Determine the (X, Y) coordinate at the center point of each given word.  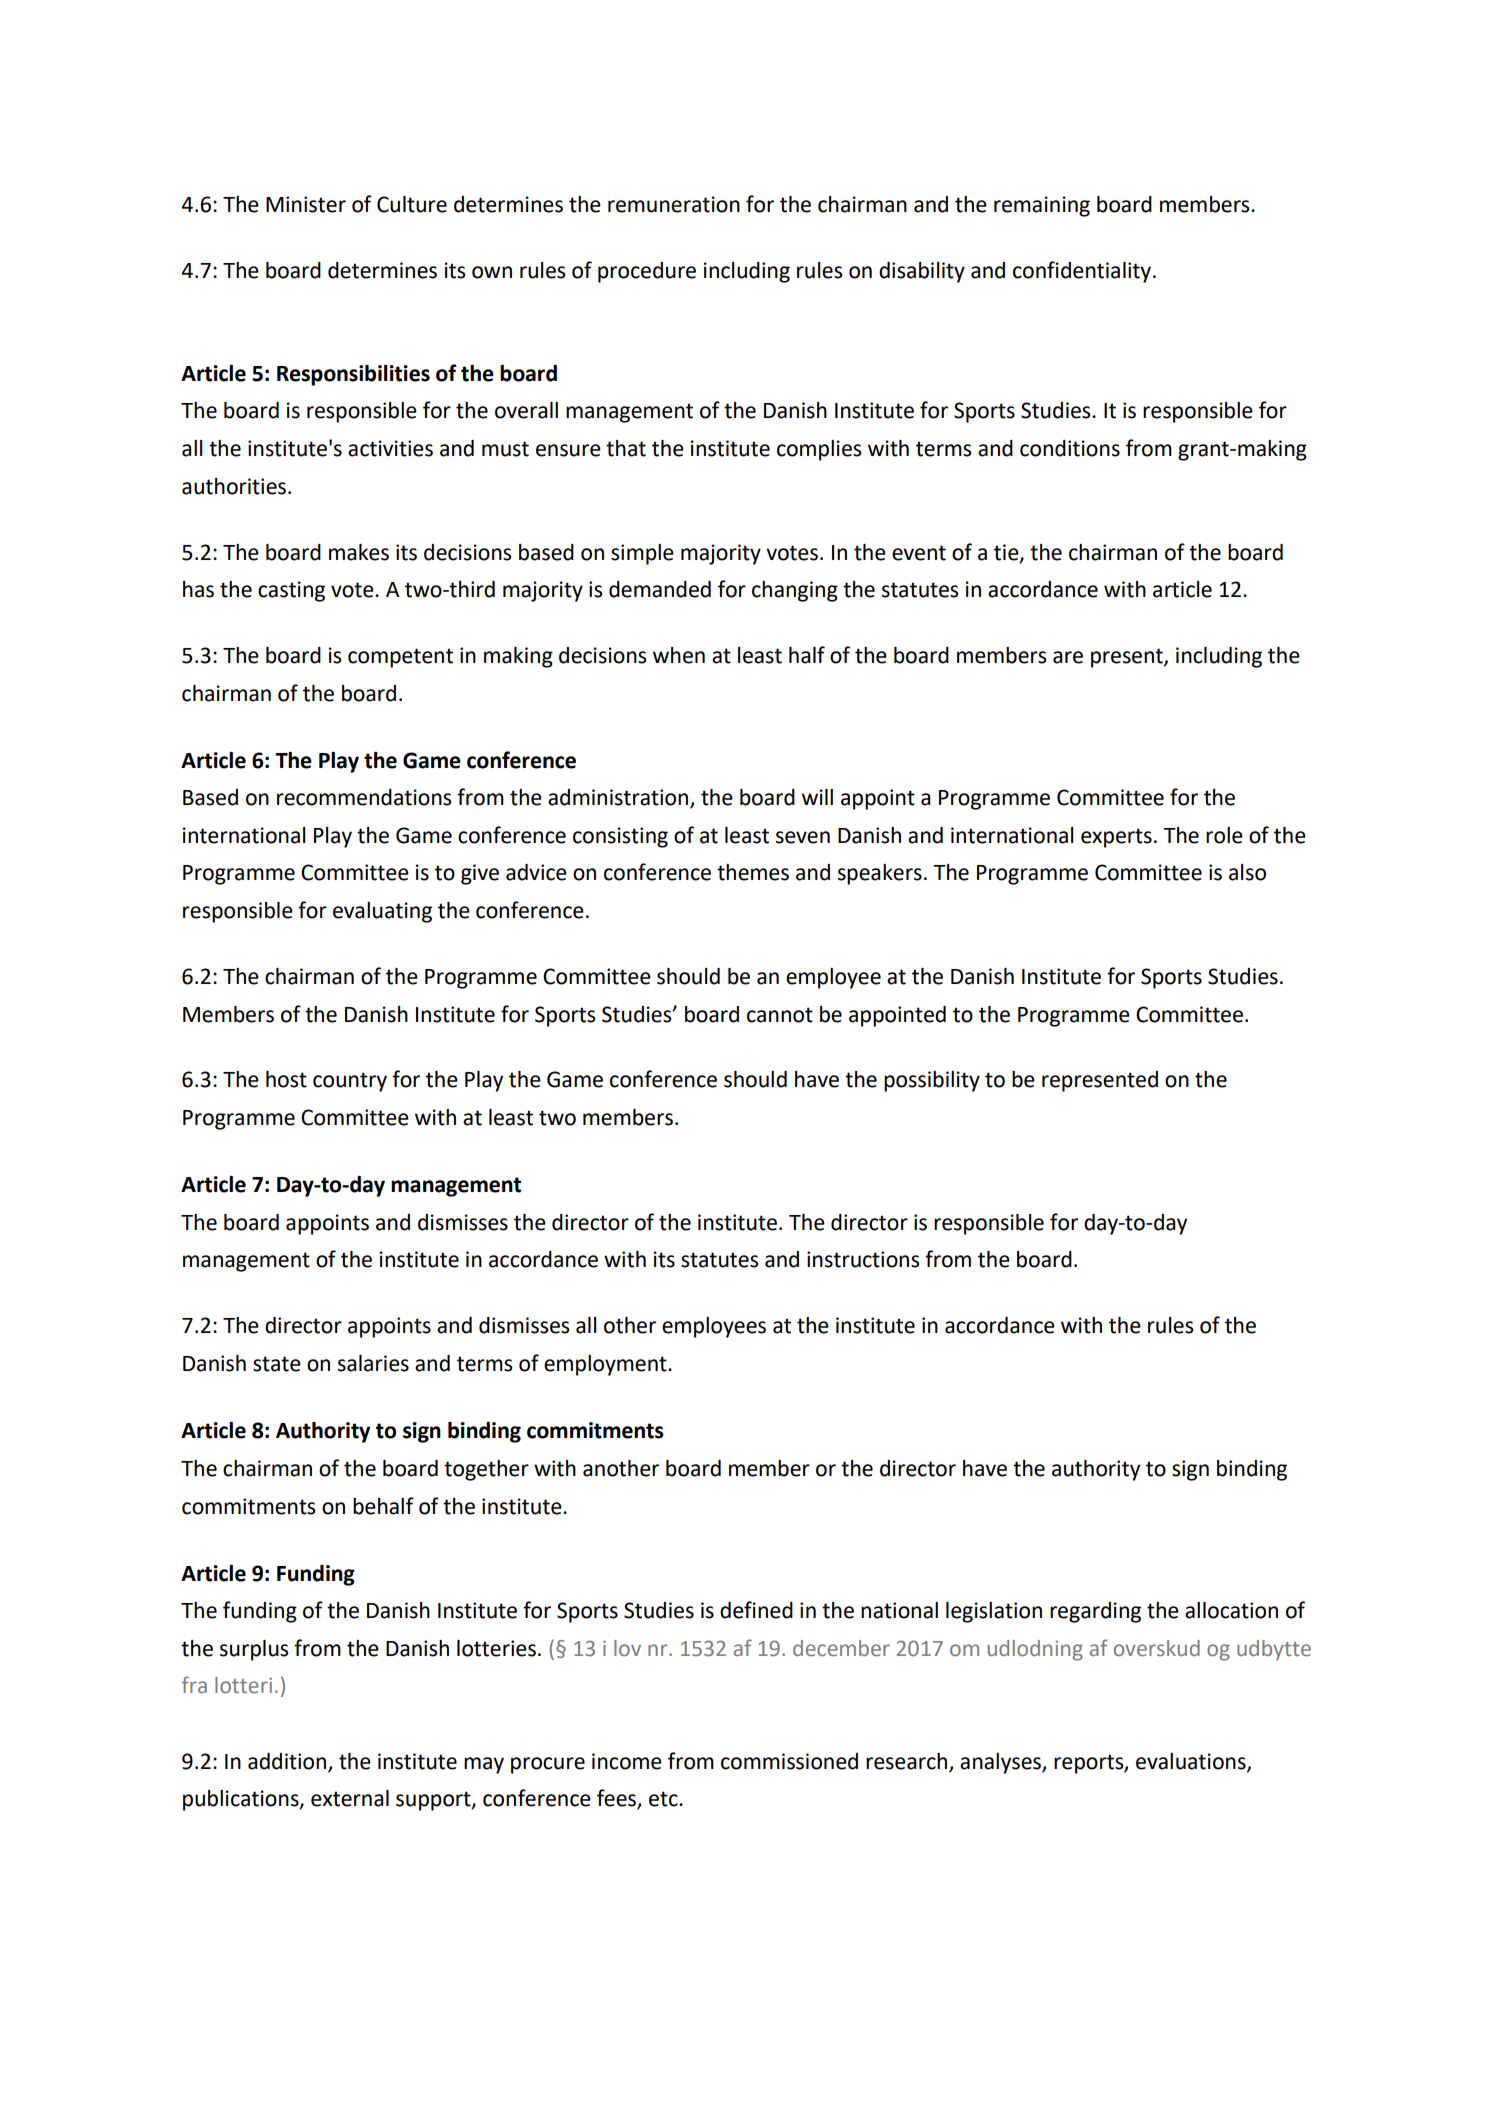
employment (606, 1365)
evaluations (1192, 1762)
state (277, 1364)
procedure (647, 272)
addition (287, 1761)
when (679, 655)
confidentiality (1083, 272)
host (286, 1079)
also (1247, 872)
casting (291, 591)
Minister (306, 204)
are (1068, 657)
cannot (780, 1015)
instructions (863, 1259)
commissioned (789, 1761)
